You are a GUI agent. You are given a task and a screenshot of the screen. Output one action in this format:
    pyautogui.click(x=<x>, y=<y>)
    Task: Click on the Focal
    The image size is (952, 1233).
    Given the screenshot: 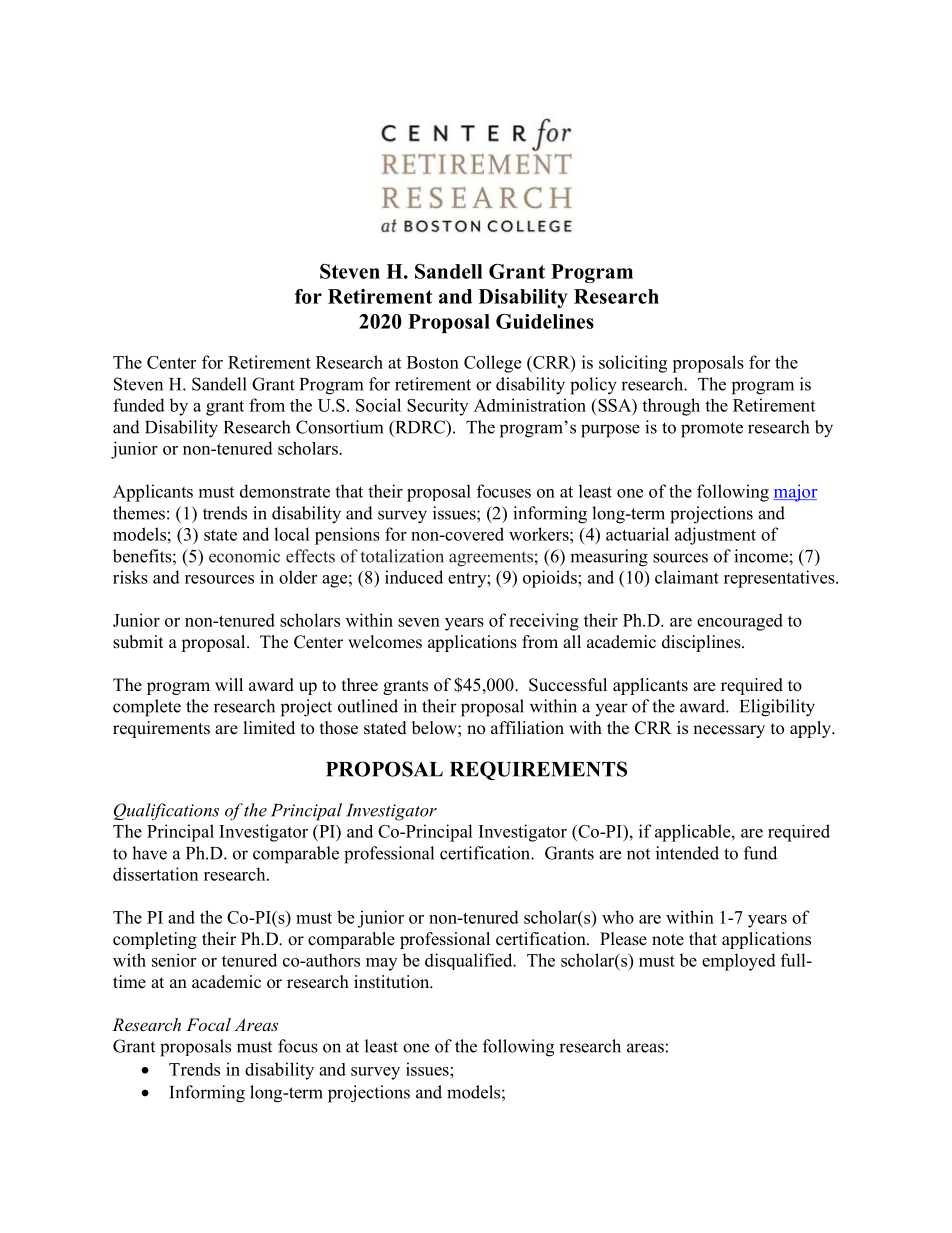 What is the action you would take?
    pyautogui.click(x=208, y=1024)
